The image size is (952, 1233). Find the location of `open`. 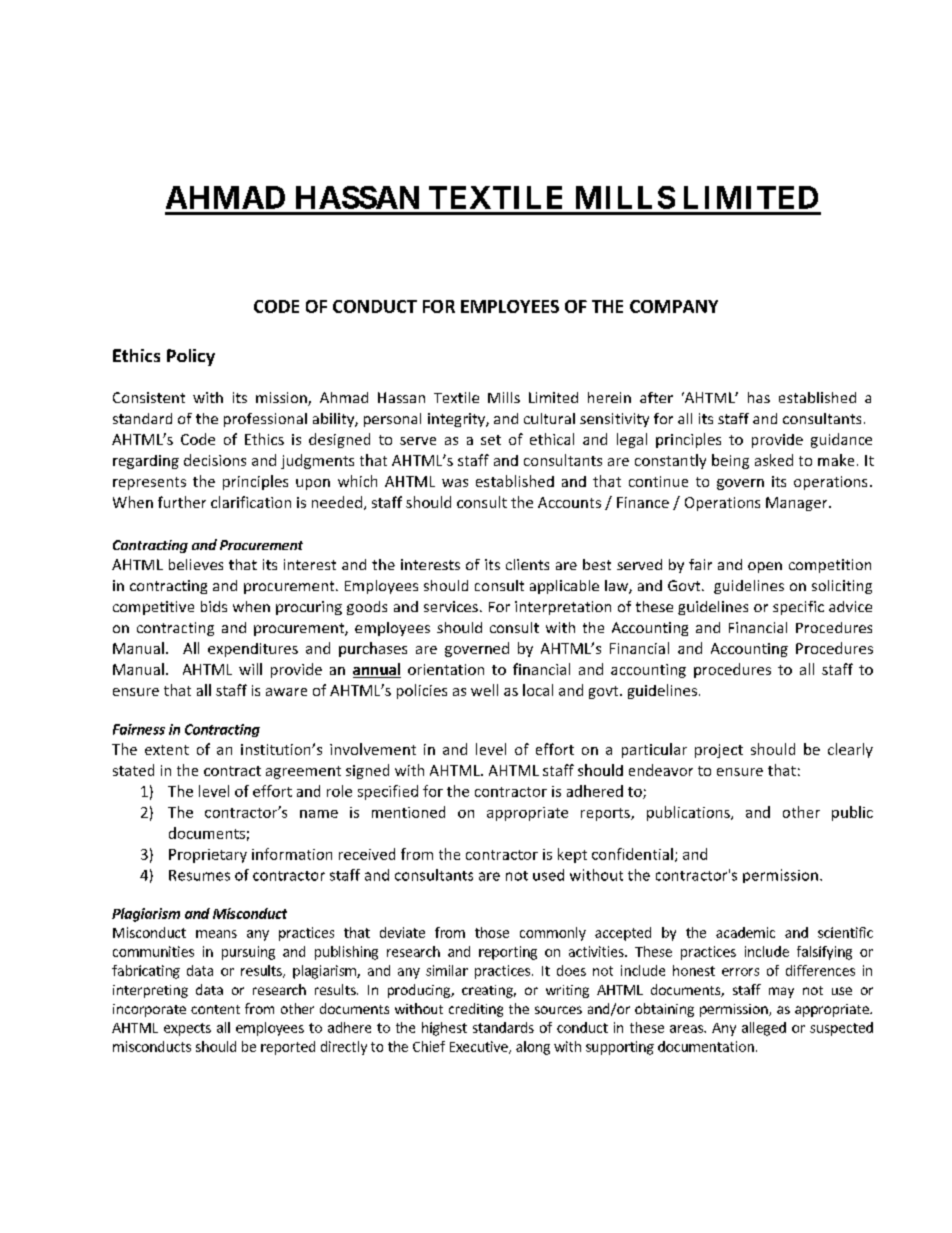

open is located at coordinates (765, 567).
